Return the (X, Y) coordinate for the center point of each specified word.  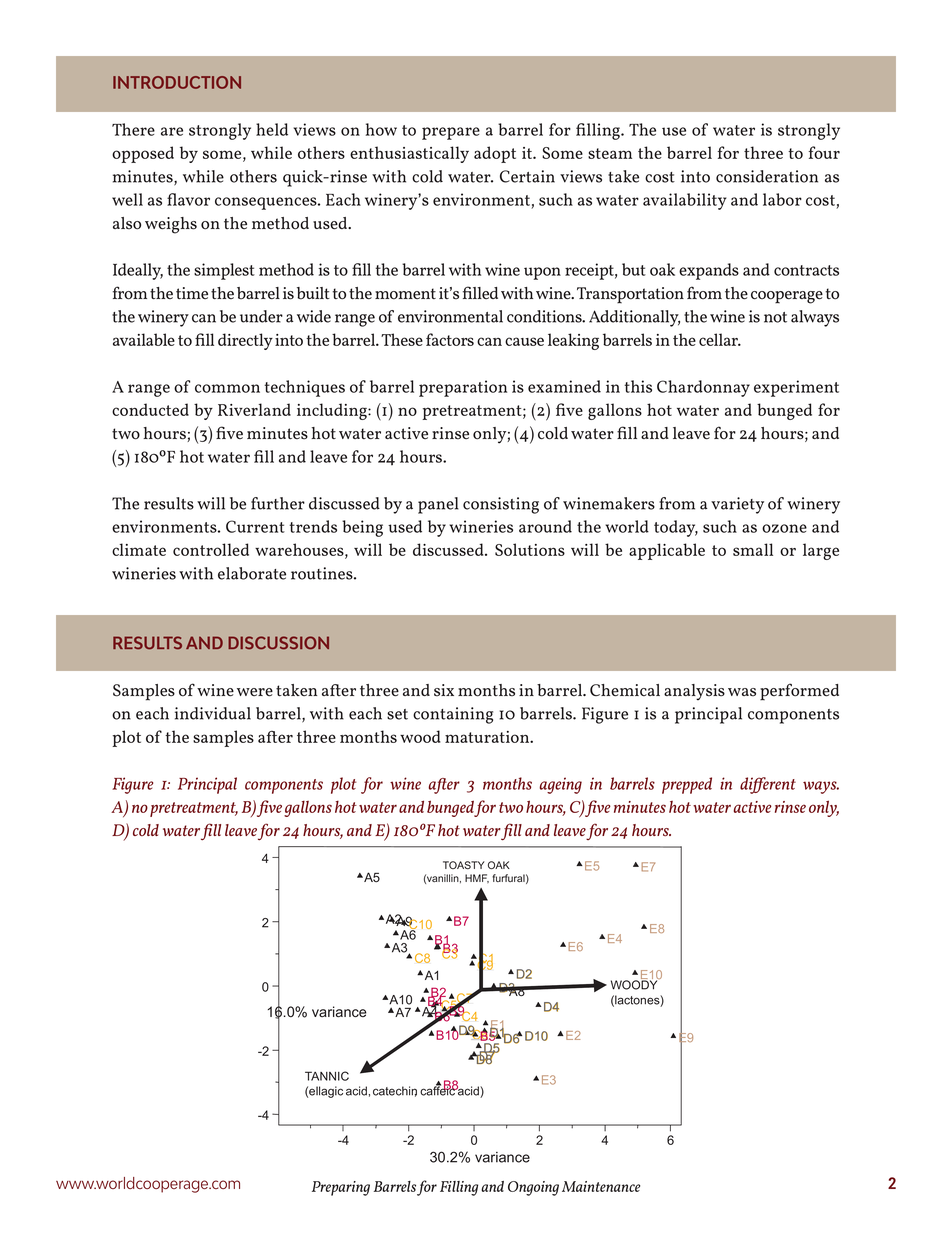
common (227, 388)
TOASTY (464, 865)
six (444, 690)
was (742, 692)
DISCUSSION (278, 643)
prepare (451, 133)
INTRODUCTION (177, 82)
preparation (463, 388)
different (768, 785)
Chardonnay (703, 388)
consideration (767, 176)
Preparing (341, 1188)
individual (213, 713)
